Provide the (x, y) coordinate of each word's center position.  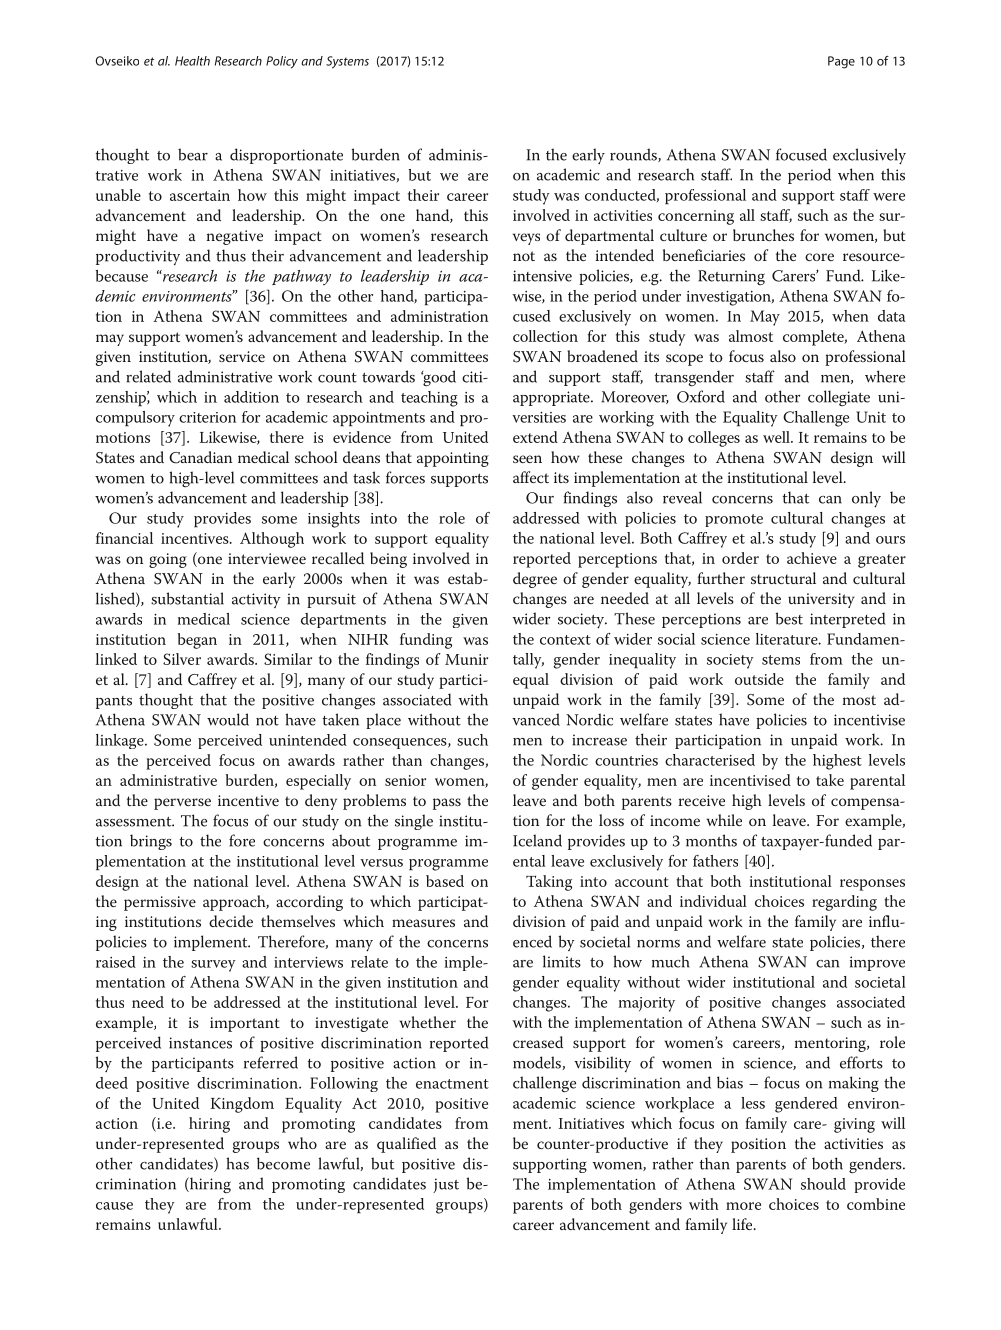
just (446, 1185)
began (197, 641)
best (789, 618)
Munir (466, 659)
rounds (634, 155)
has (237, 1163)
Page (841, 62)
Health (192, 61)
